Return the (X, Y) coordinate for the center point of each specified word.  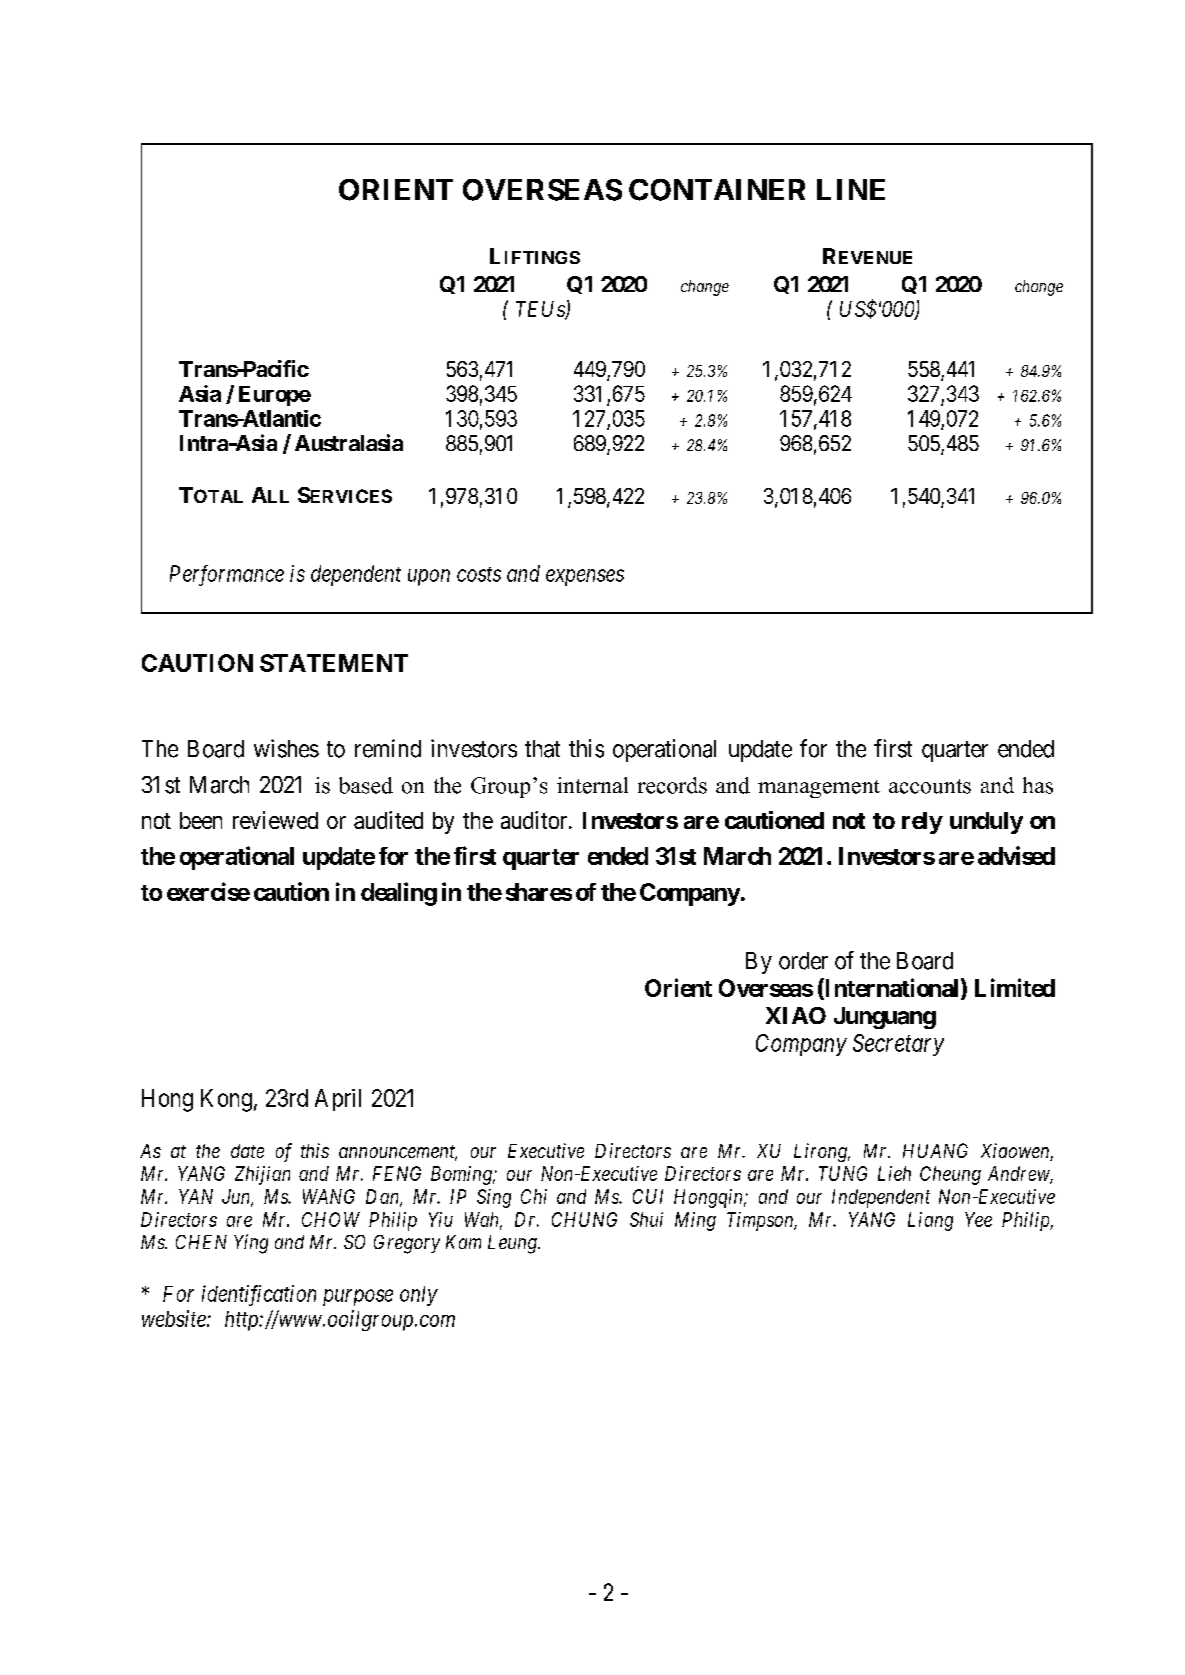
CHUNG (584, 1219)
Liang (930, 1221)
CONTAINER (717, 190)
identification (259, 1295)
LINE (851, 189)
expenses (585, 577)
